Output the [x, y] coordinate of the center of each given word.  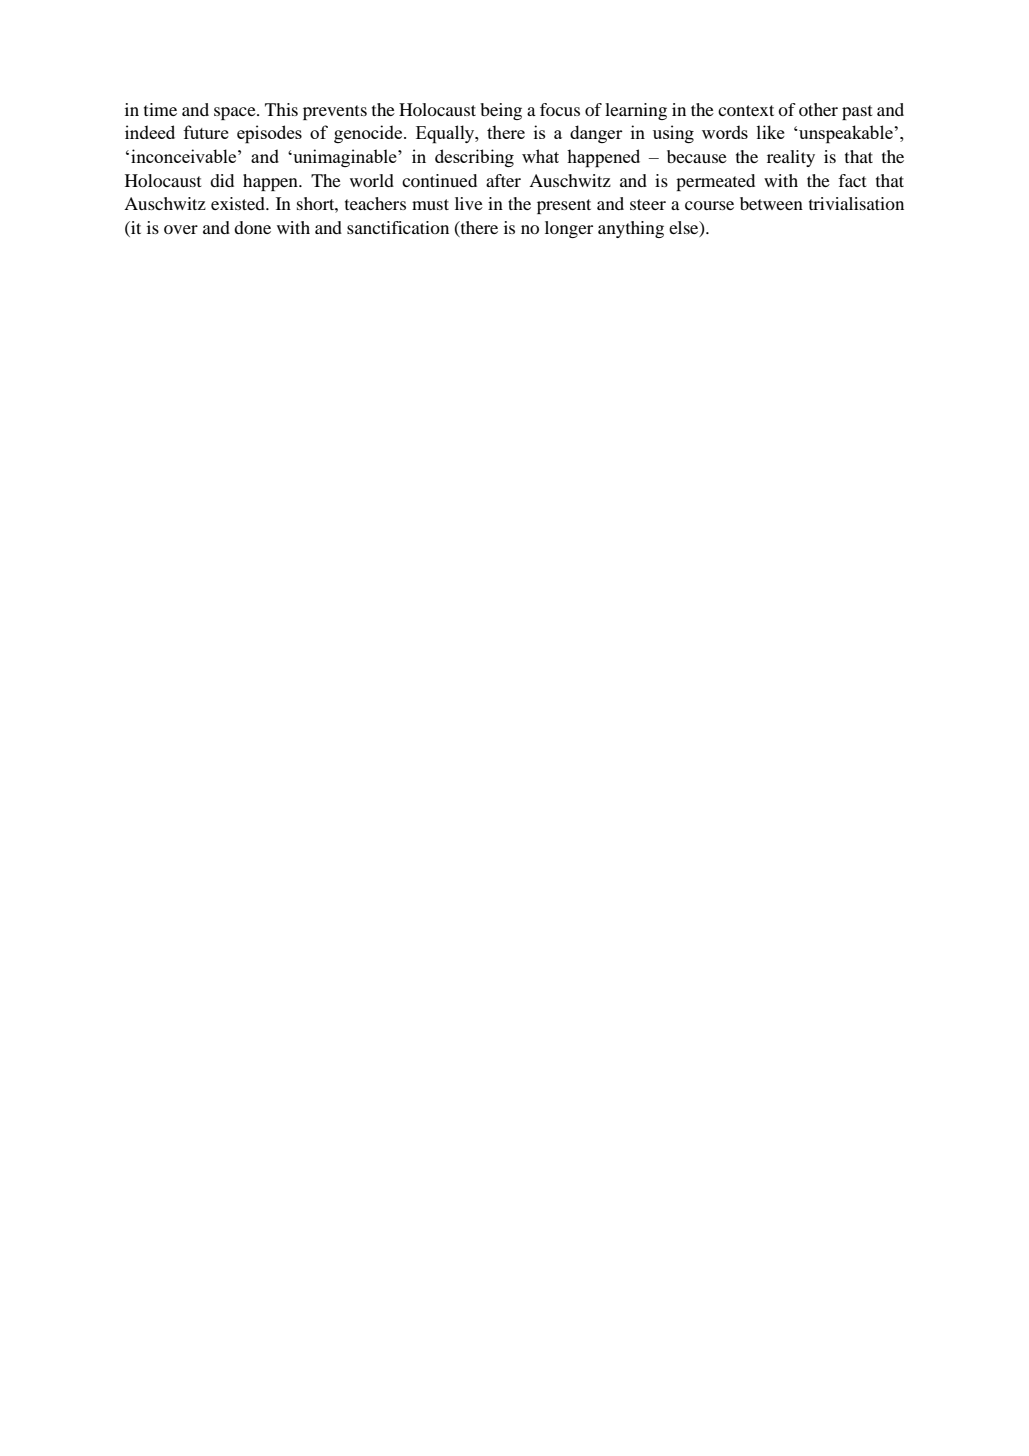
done [252, 227]
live [469, 203]
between [771, 203]
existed [239, 203]
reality [791, 158]
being [501, 111]
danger [596, 134]
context [746, 110]
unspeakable [846, 134]
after [503, 180]
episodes [269, 134]
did [222, 180]
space [236, 113]
